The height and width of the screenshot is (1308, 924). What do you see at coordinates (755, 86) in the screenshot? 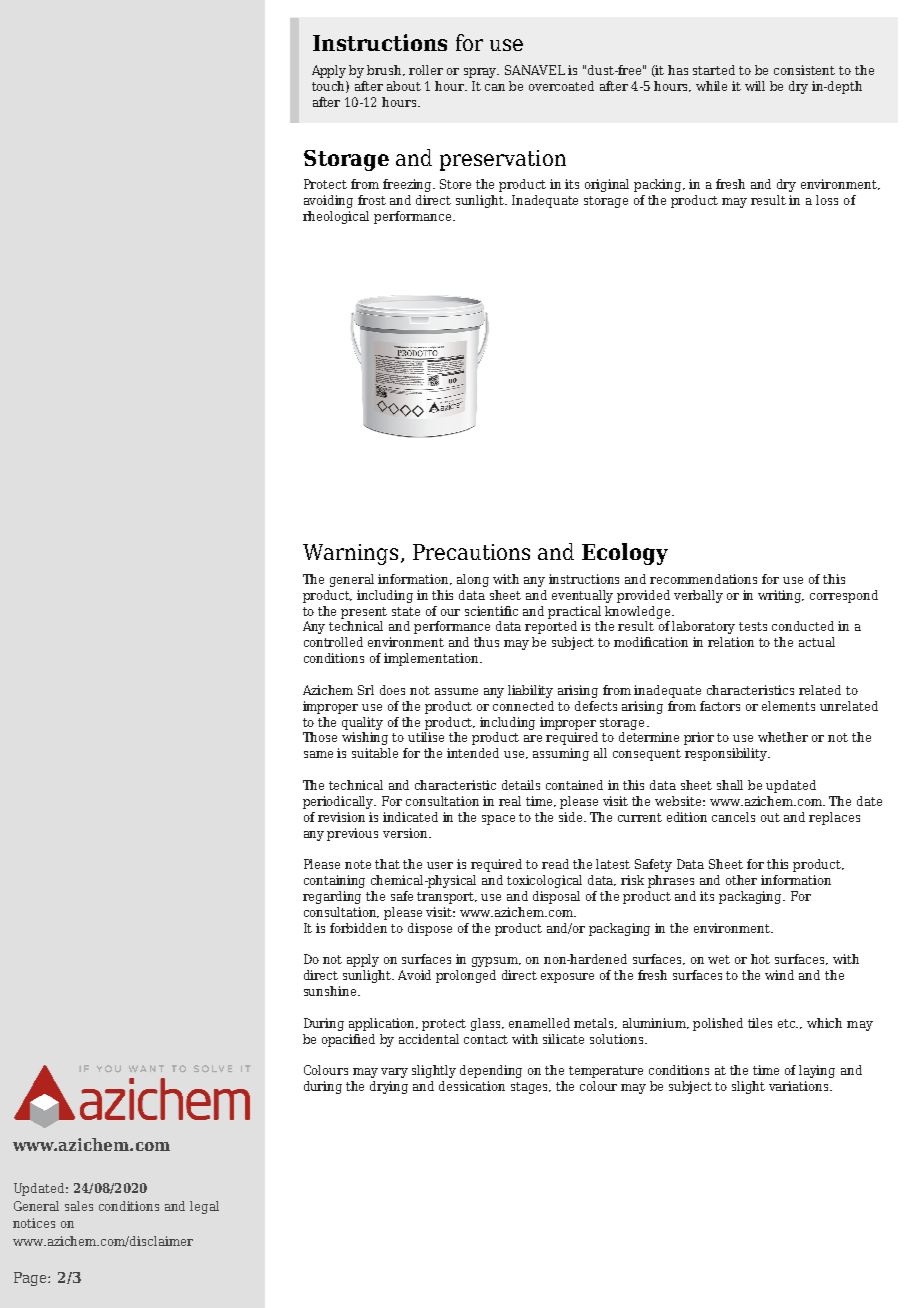
I see `will` at bounding box center [755, 86].
